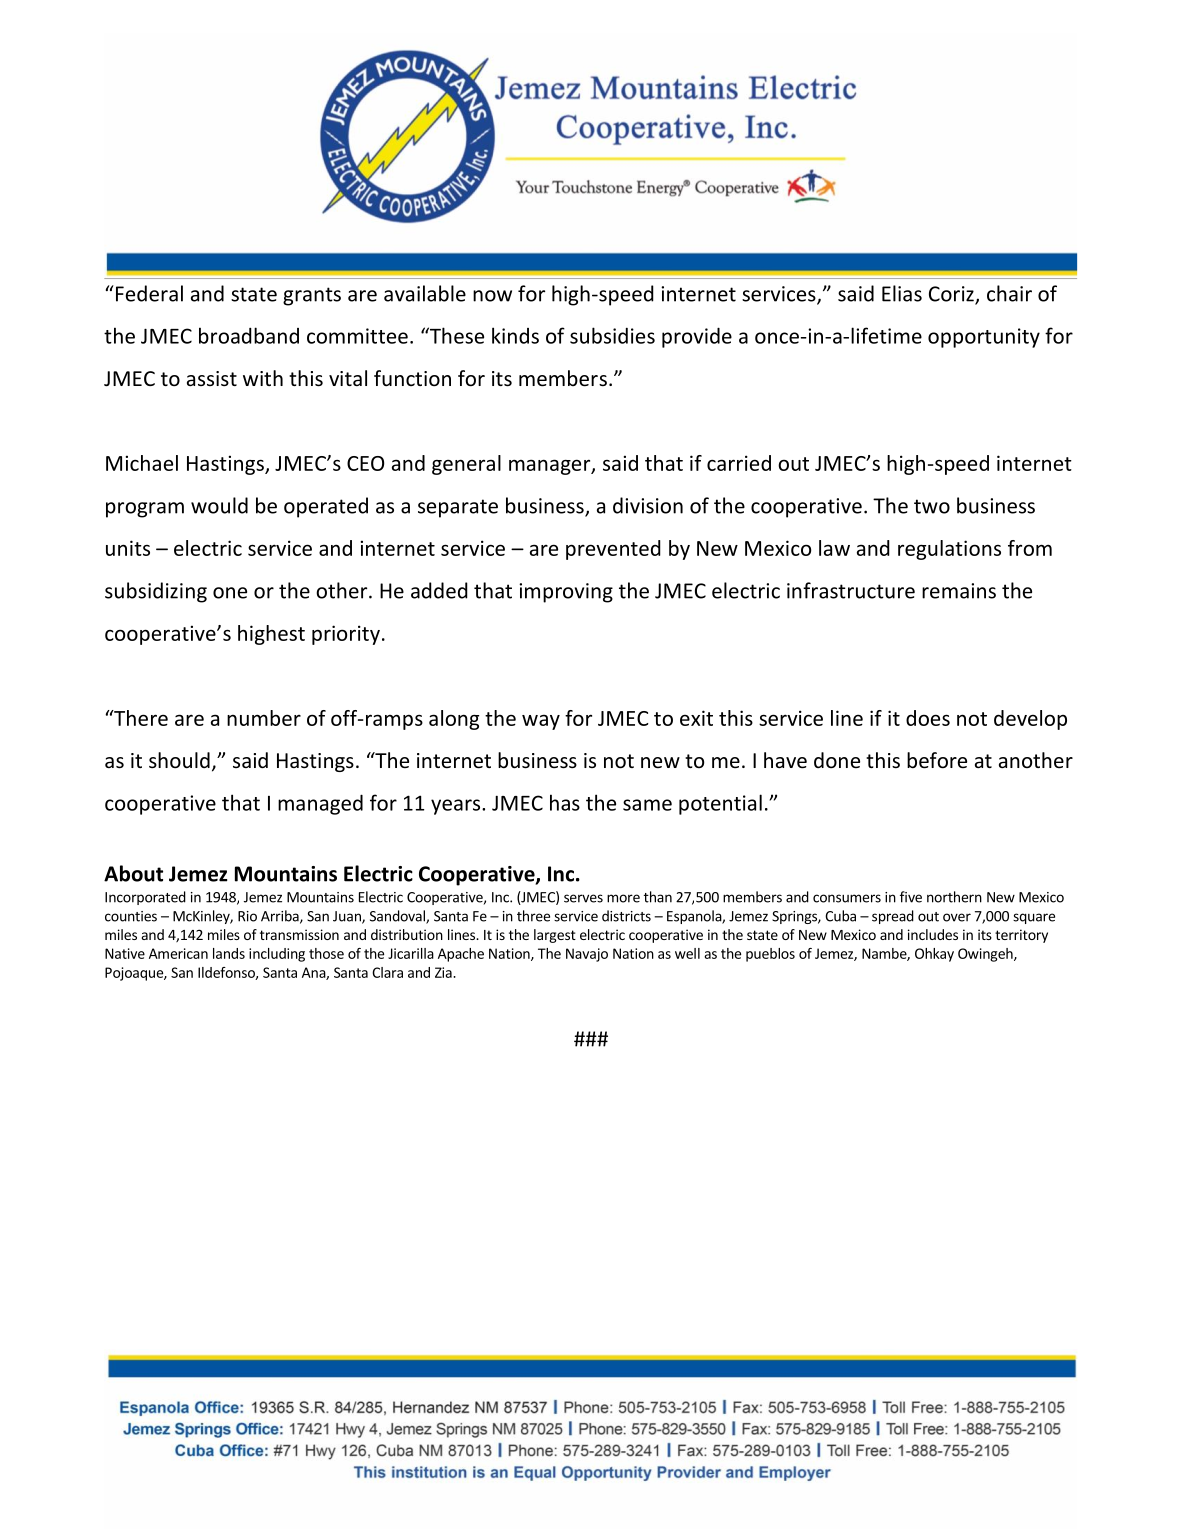  What do you see at coordinates (264, 718) in the screenshot?
I see `number` at bounding box center [264, 718].
